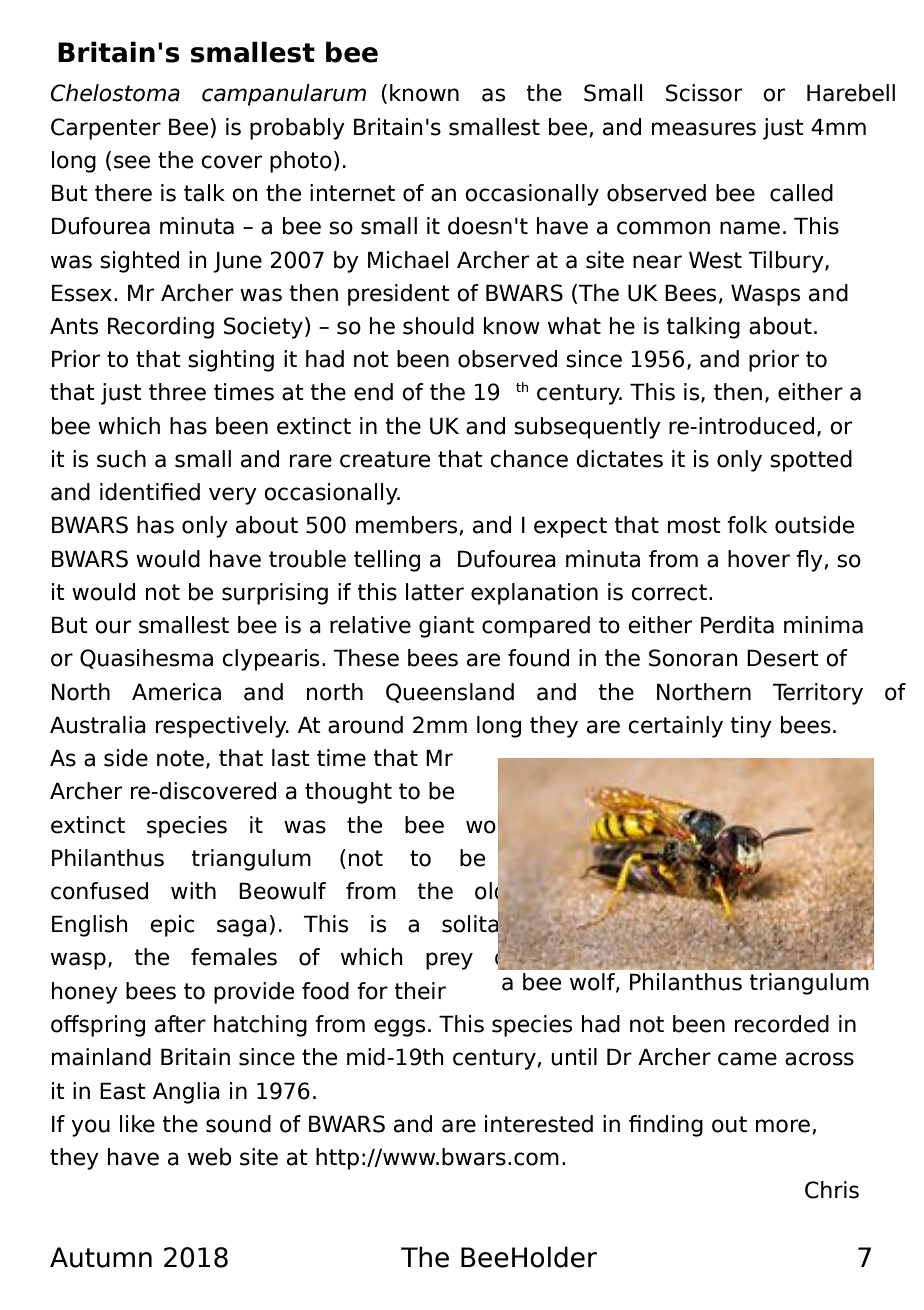 The height and width of the screenshot is (1310, 924). Describe the element at coordinates (101, 1257) in the screenshot. I see `Autumn` at that location.
